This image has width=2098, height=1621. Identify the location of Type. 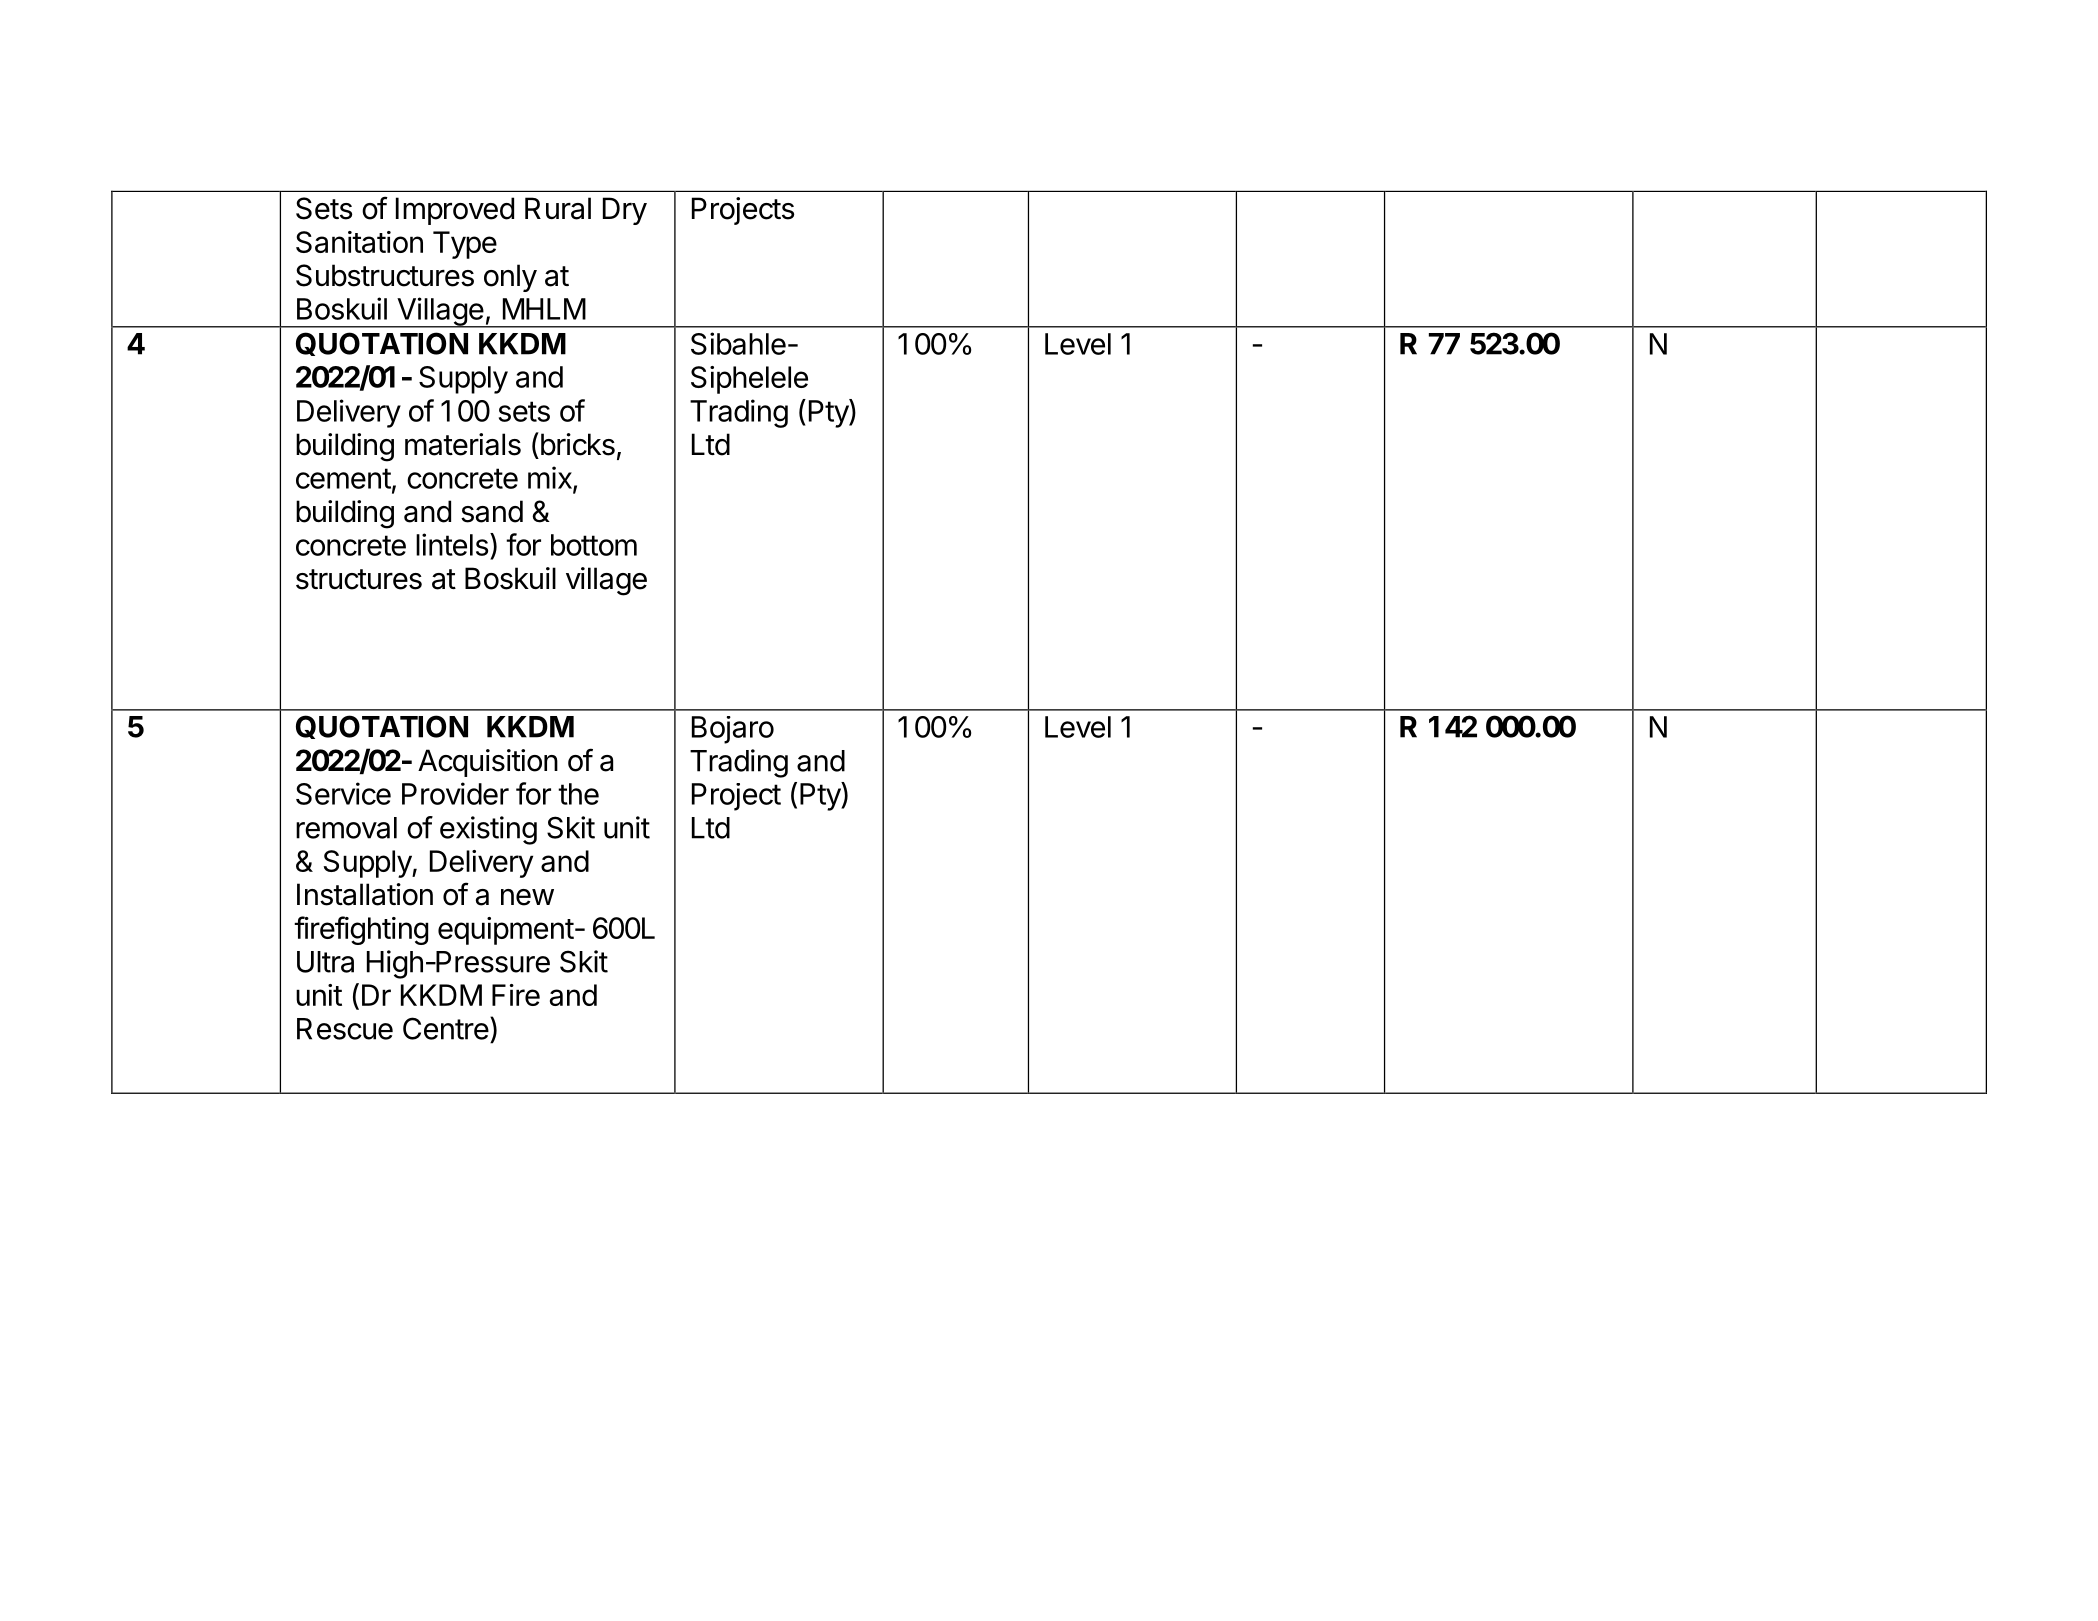
(465, 245).
